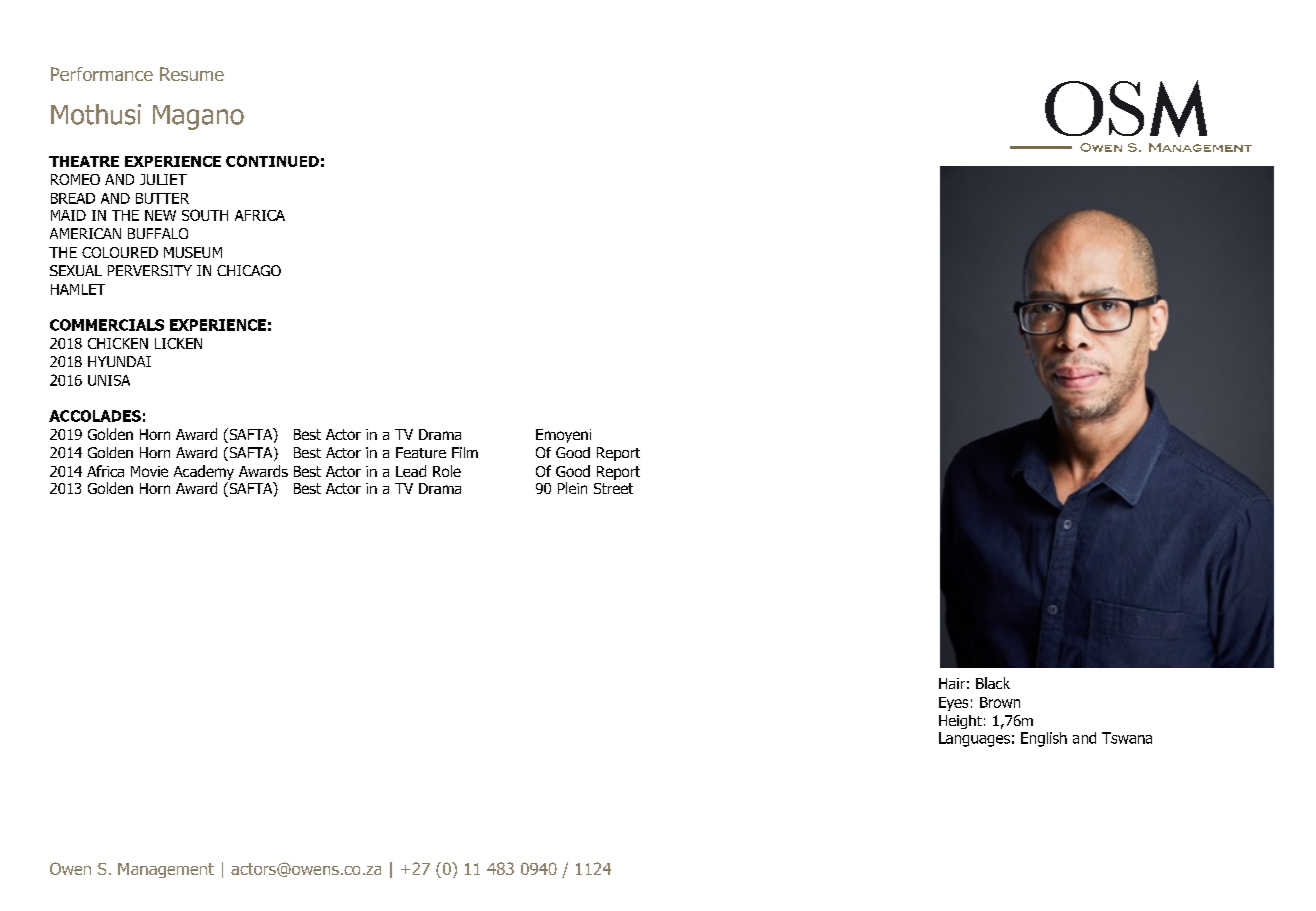  Describe the element at coordinates (205, 215) in the image. I see `SOUTH` at that location.
